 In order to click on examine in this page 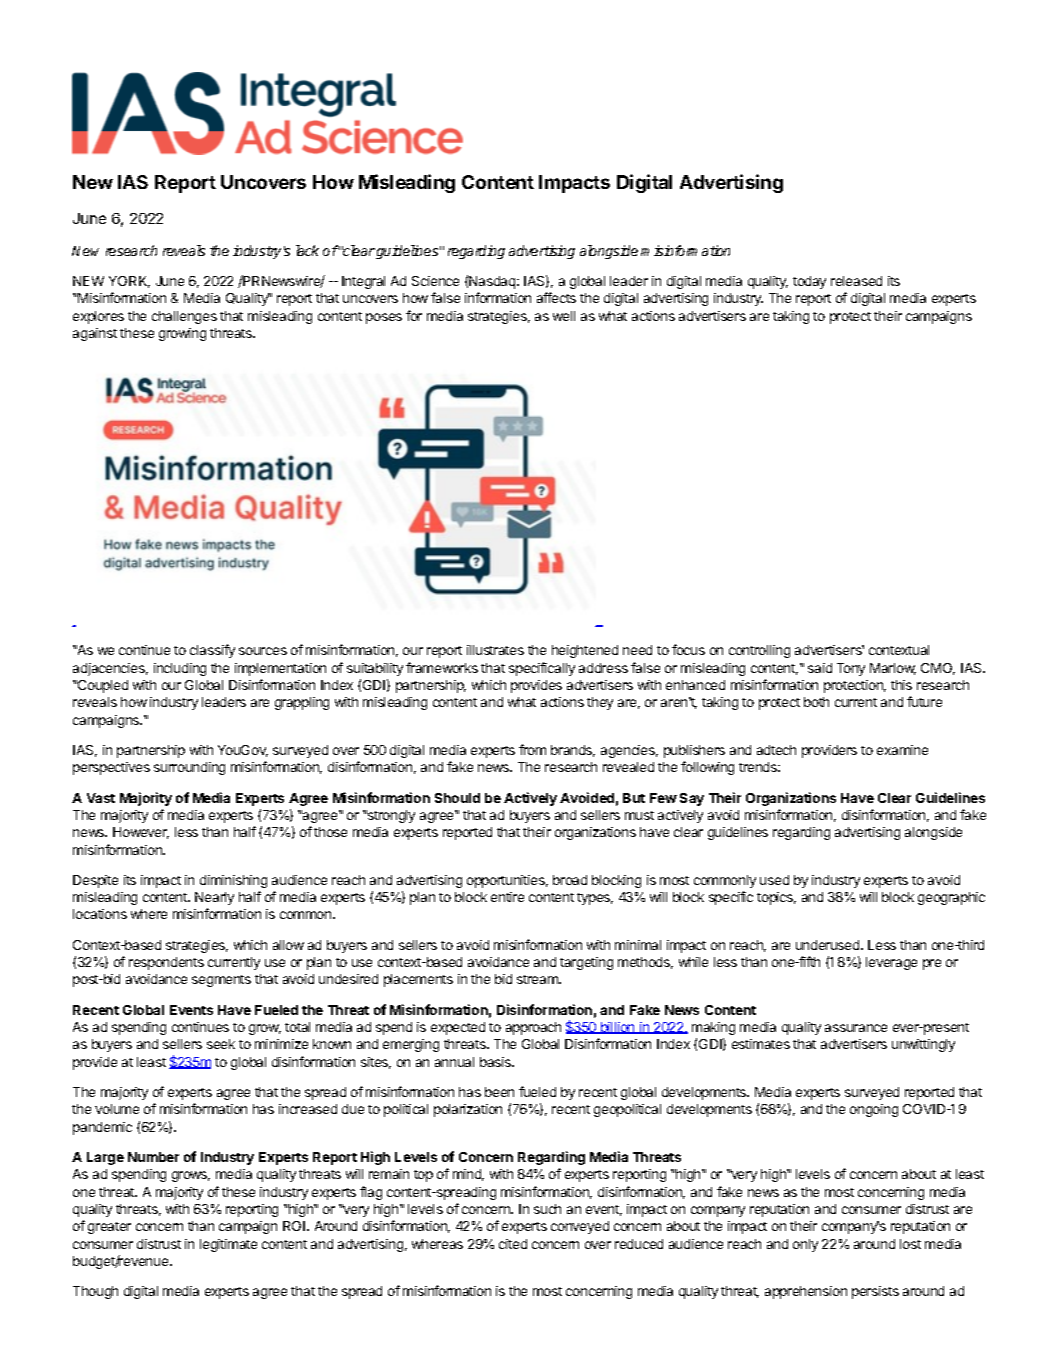, I will do `click(902, 750)`.
